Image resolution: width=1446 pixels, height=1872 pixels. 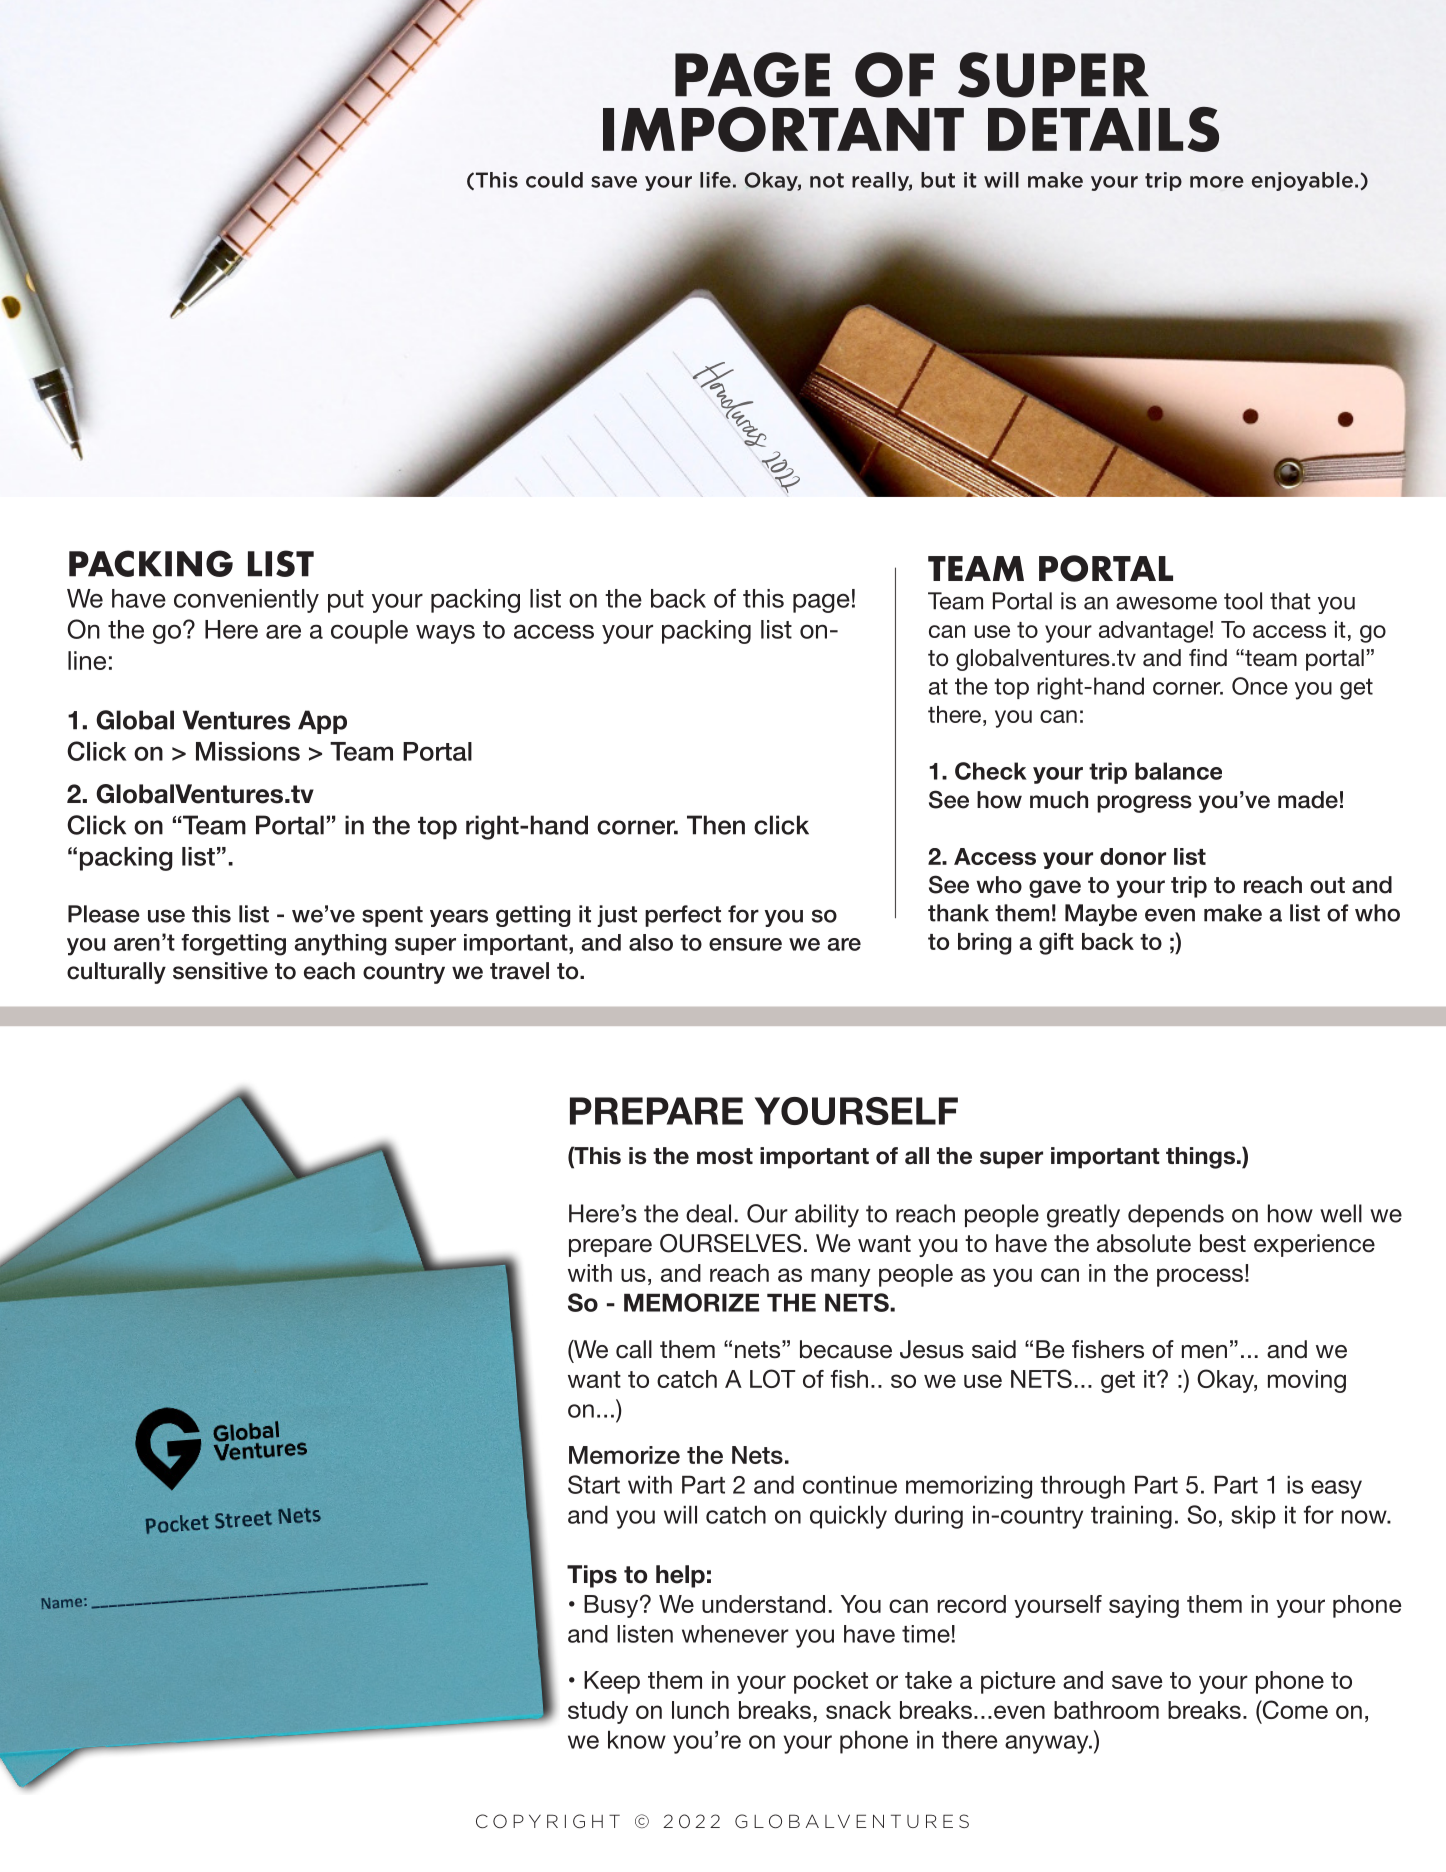 What do you see at coordinates (715, 180) in the screenshot?
I see `life` at bounding box center [715, 180].
